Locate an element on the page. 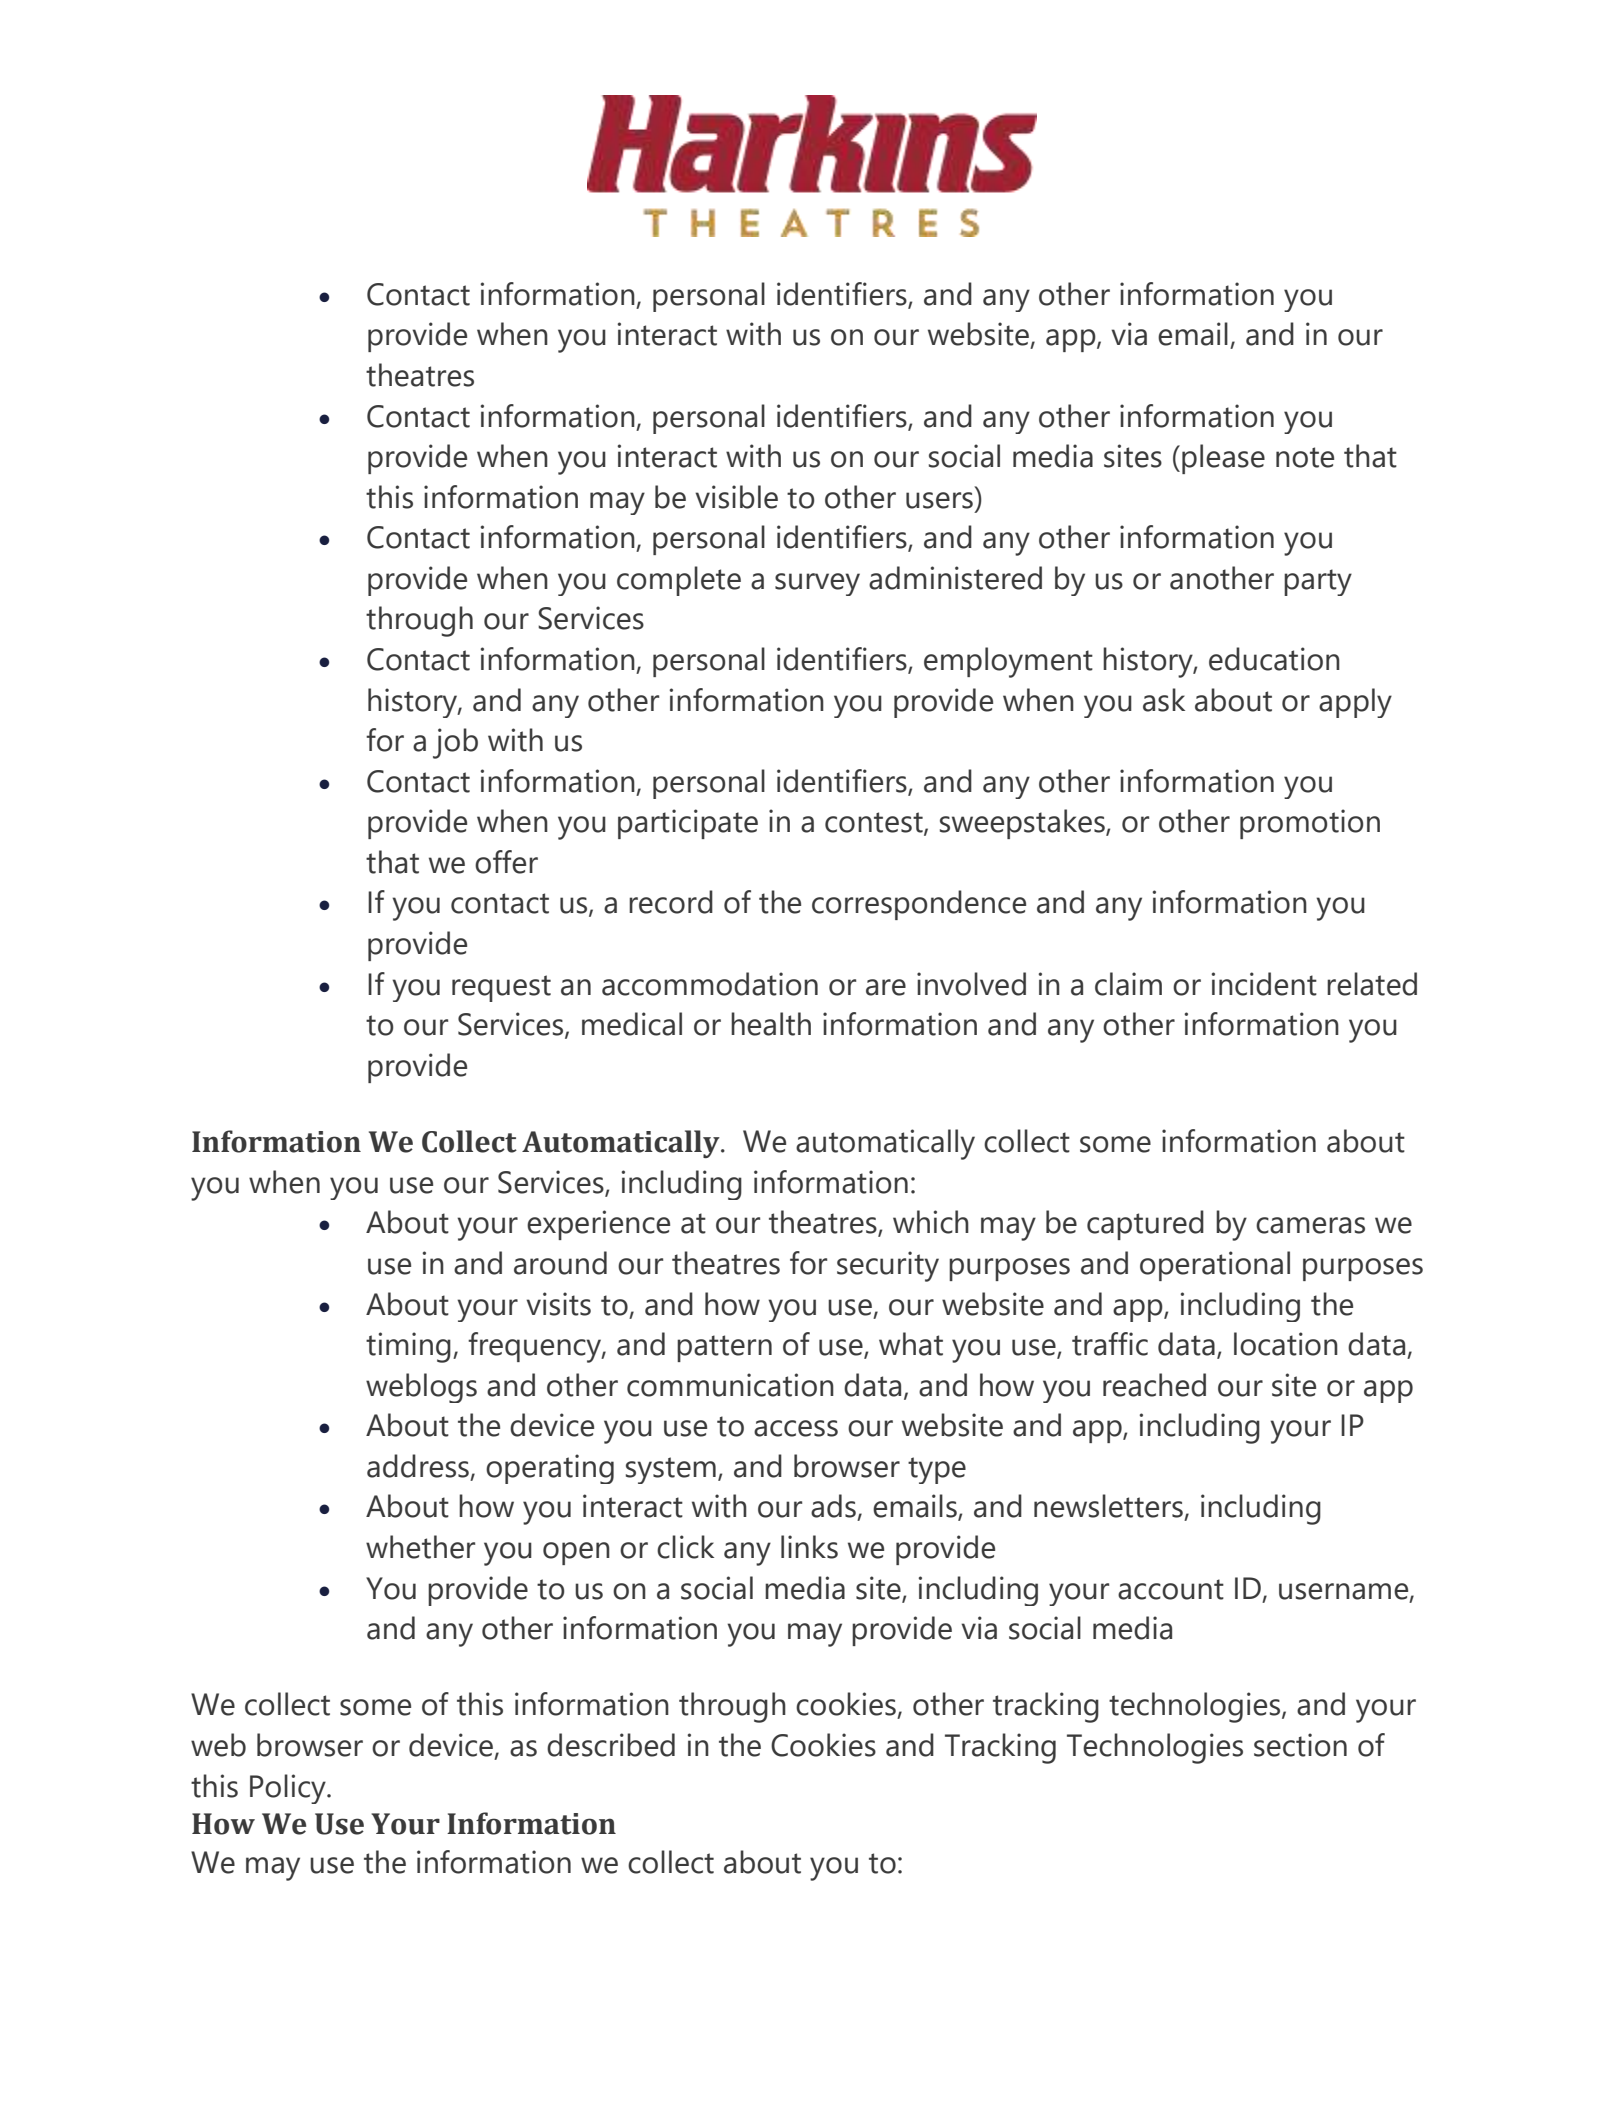 This page has height=2101, width=1624. Policy is located at coordinates (289, 1789).
